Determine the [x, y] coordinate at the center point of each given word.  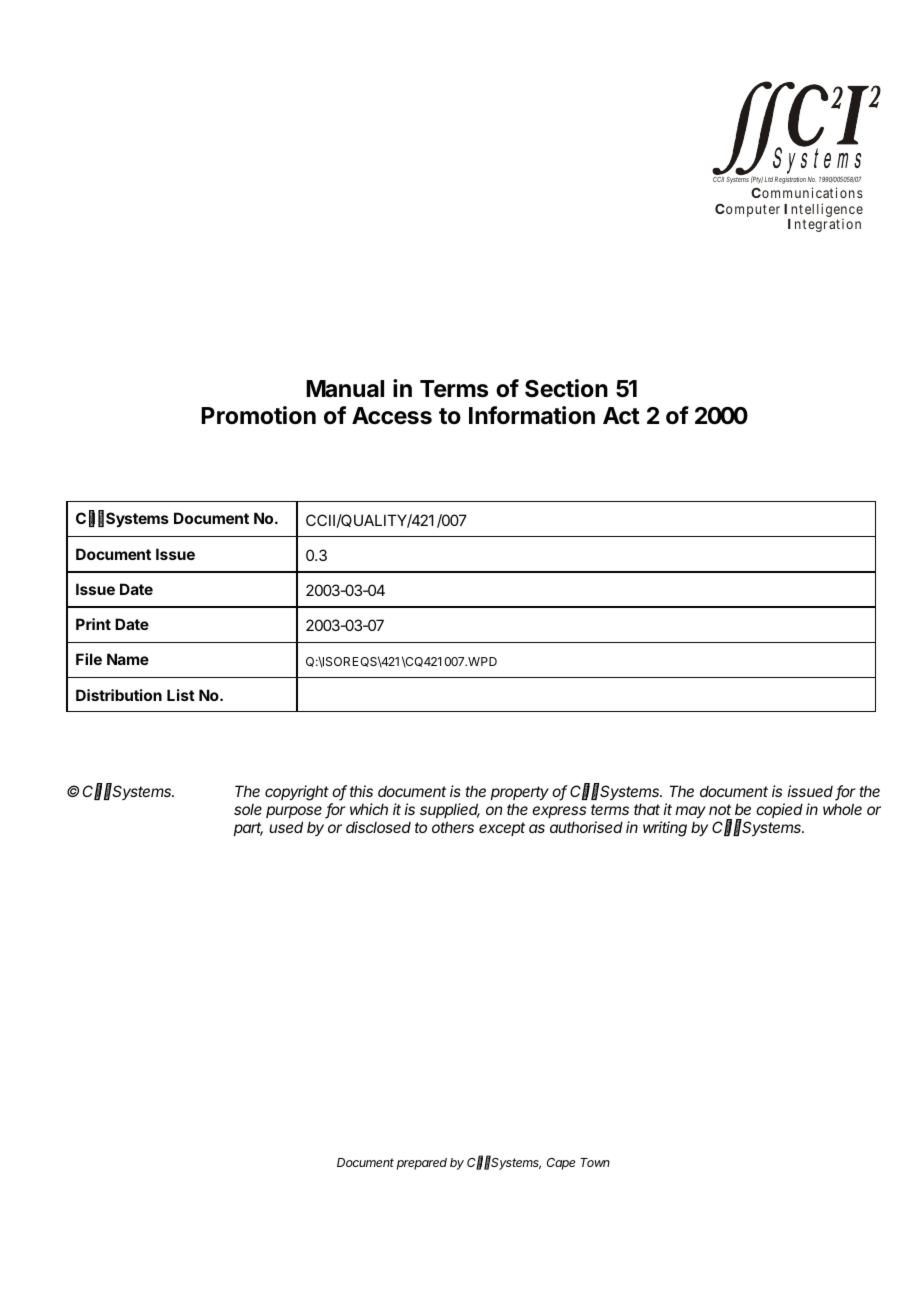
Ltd [769, 179]
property [520, 793]
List [181, 695]
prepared [422, 1164]
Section [566, 388]
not [720, 809]
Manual [345, 389]
